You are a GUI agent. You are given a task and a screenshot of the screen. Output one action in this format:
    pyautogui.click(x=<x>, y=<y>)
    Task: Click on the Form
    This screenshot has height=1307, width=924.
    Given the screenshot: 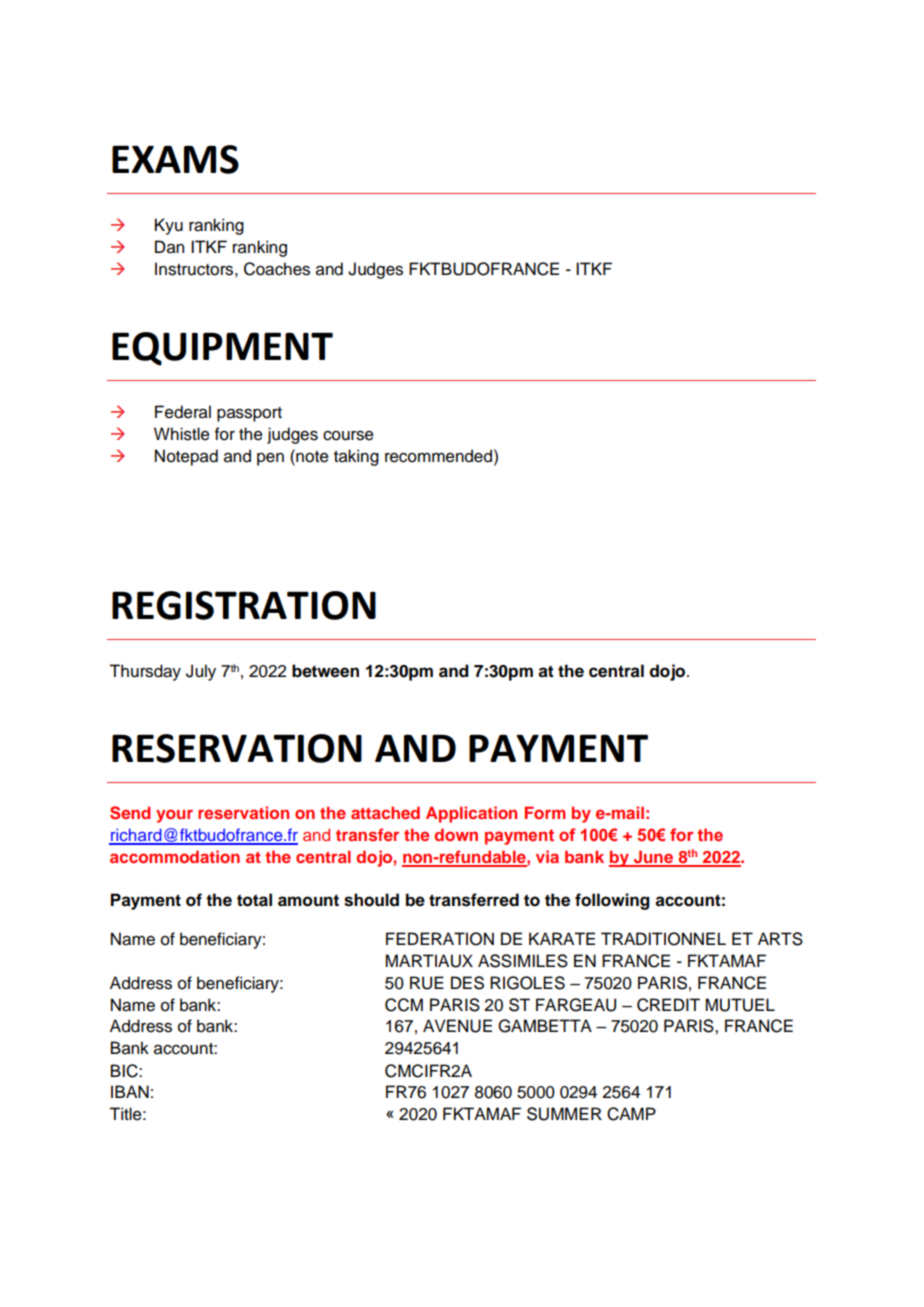 What is the action you would take?
    pyautogui.click(x=545, y=812)
